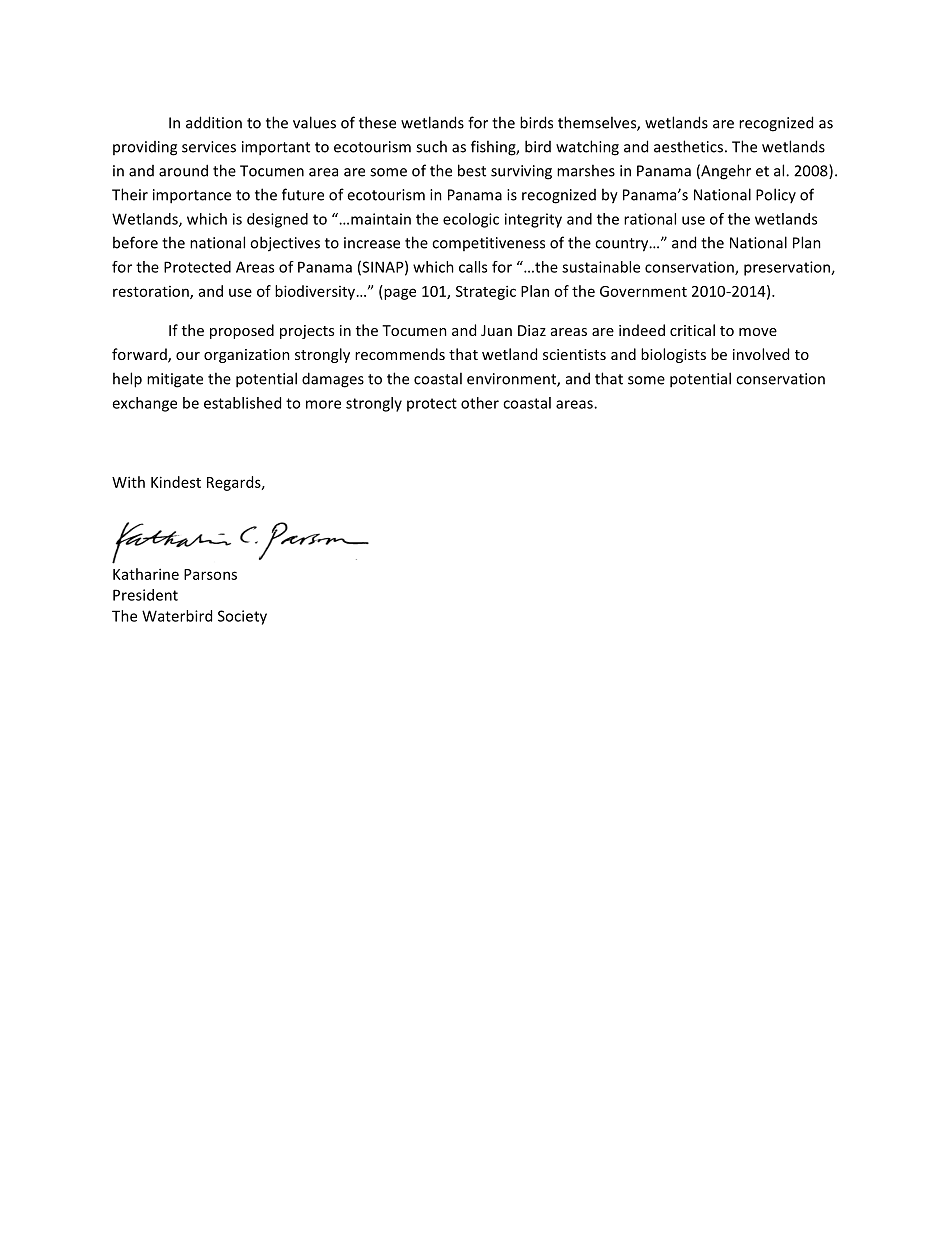 The height and width of the screenshot is (1233, 952). Describe the element at coordinates (761, 354) in the screenshot. I see `involved` at that location.
